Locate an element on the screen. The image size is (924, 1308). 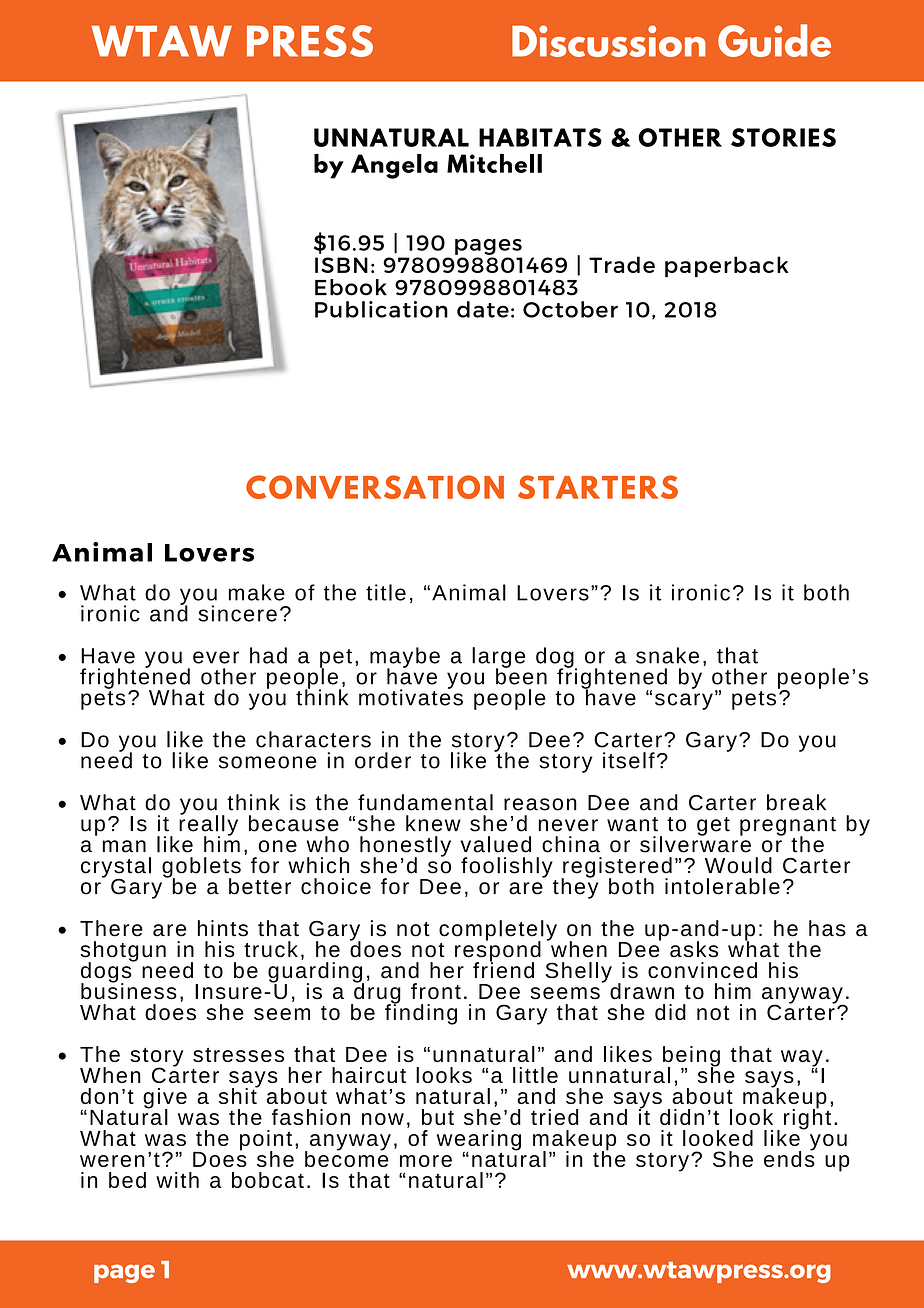
Angela is located at coordinates (394, 166).
